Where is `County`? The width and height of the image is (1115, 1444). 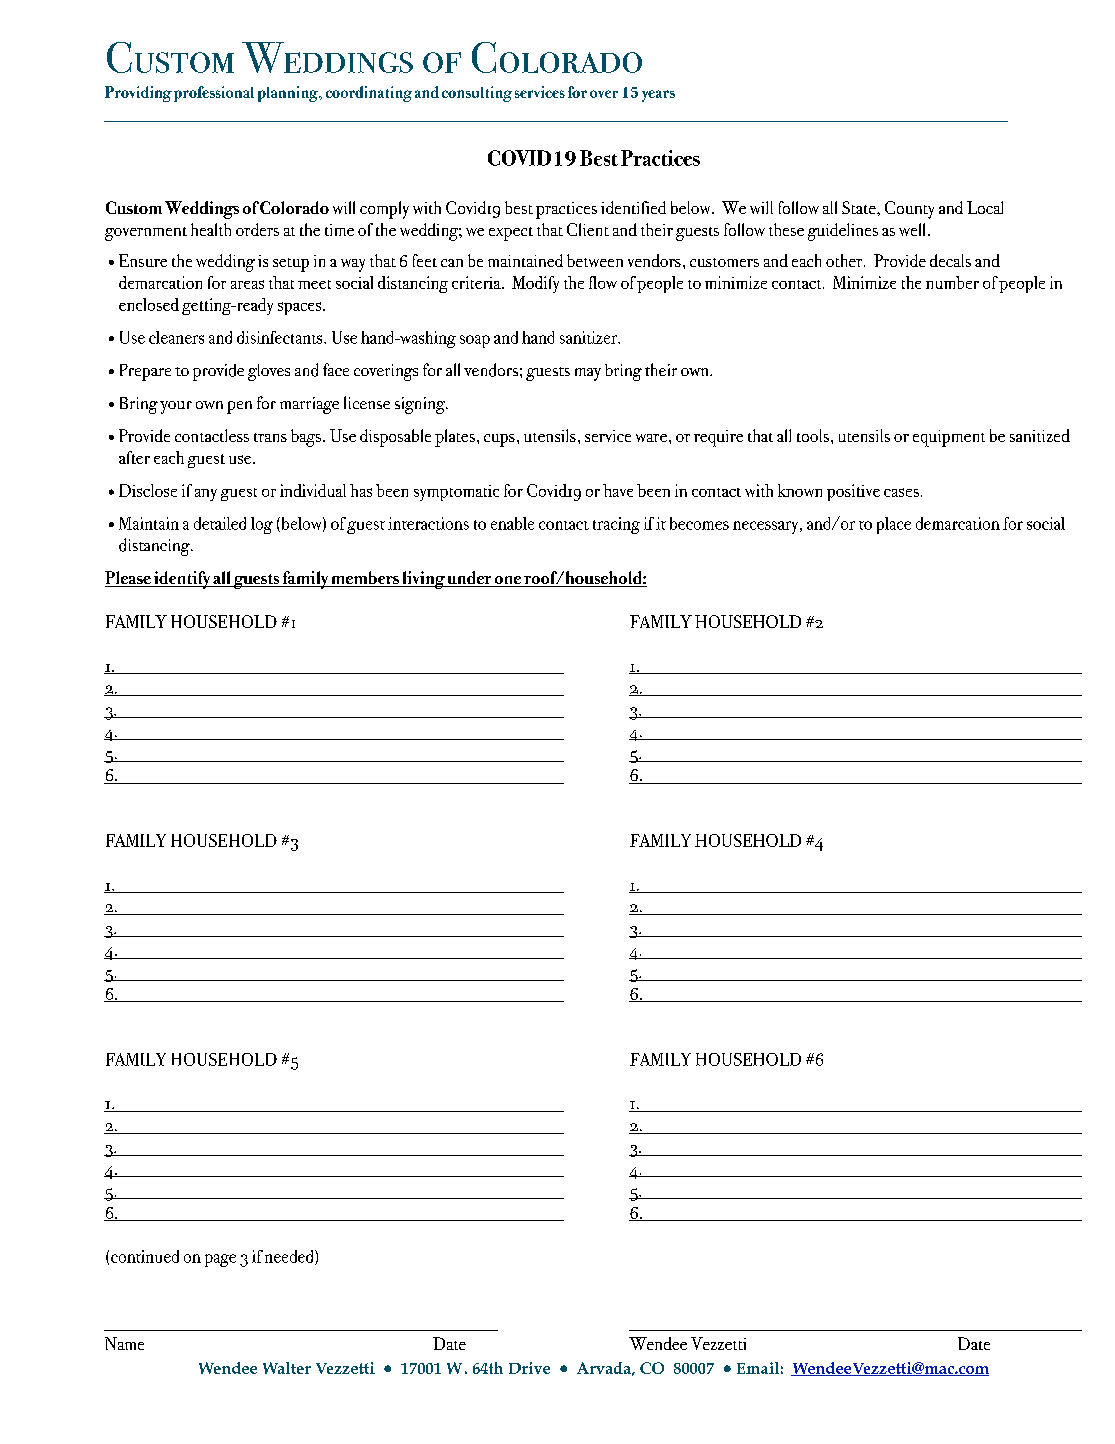
County is located at coordinates (909, 210).
